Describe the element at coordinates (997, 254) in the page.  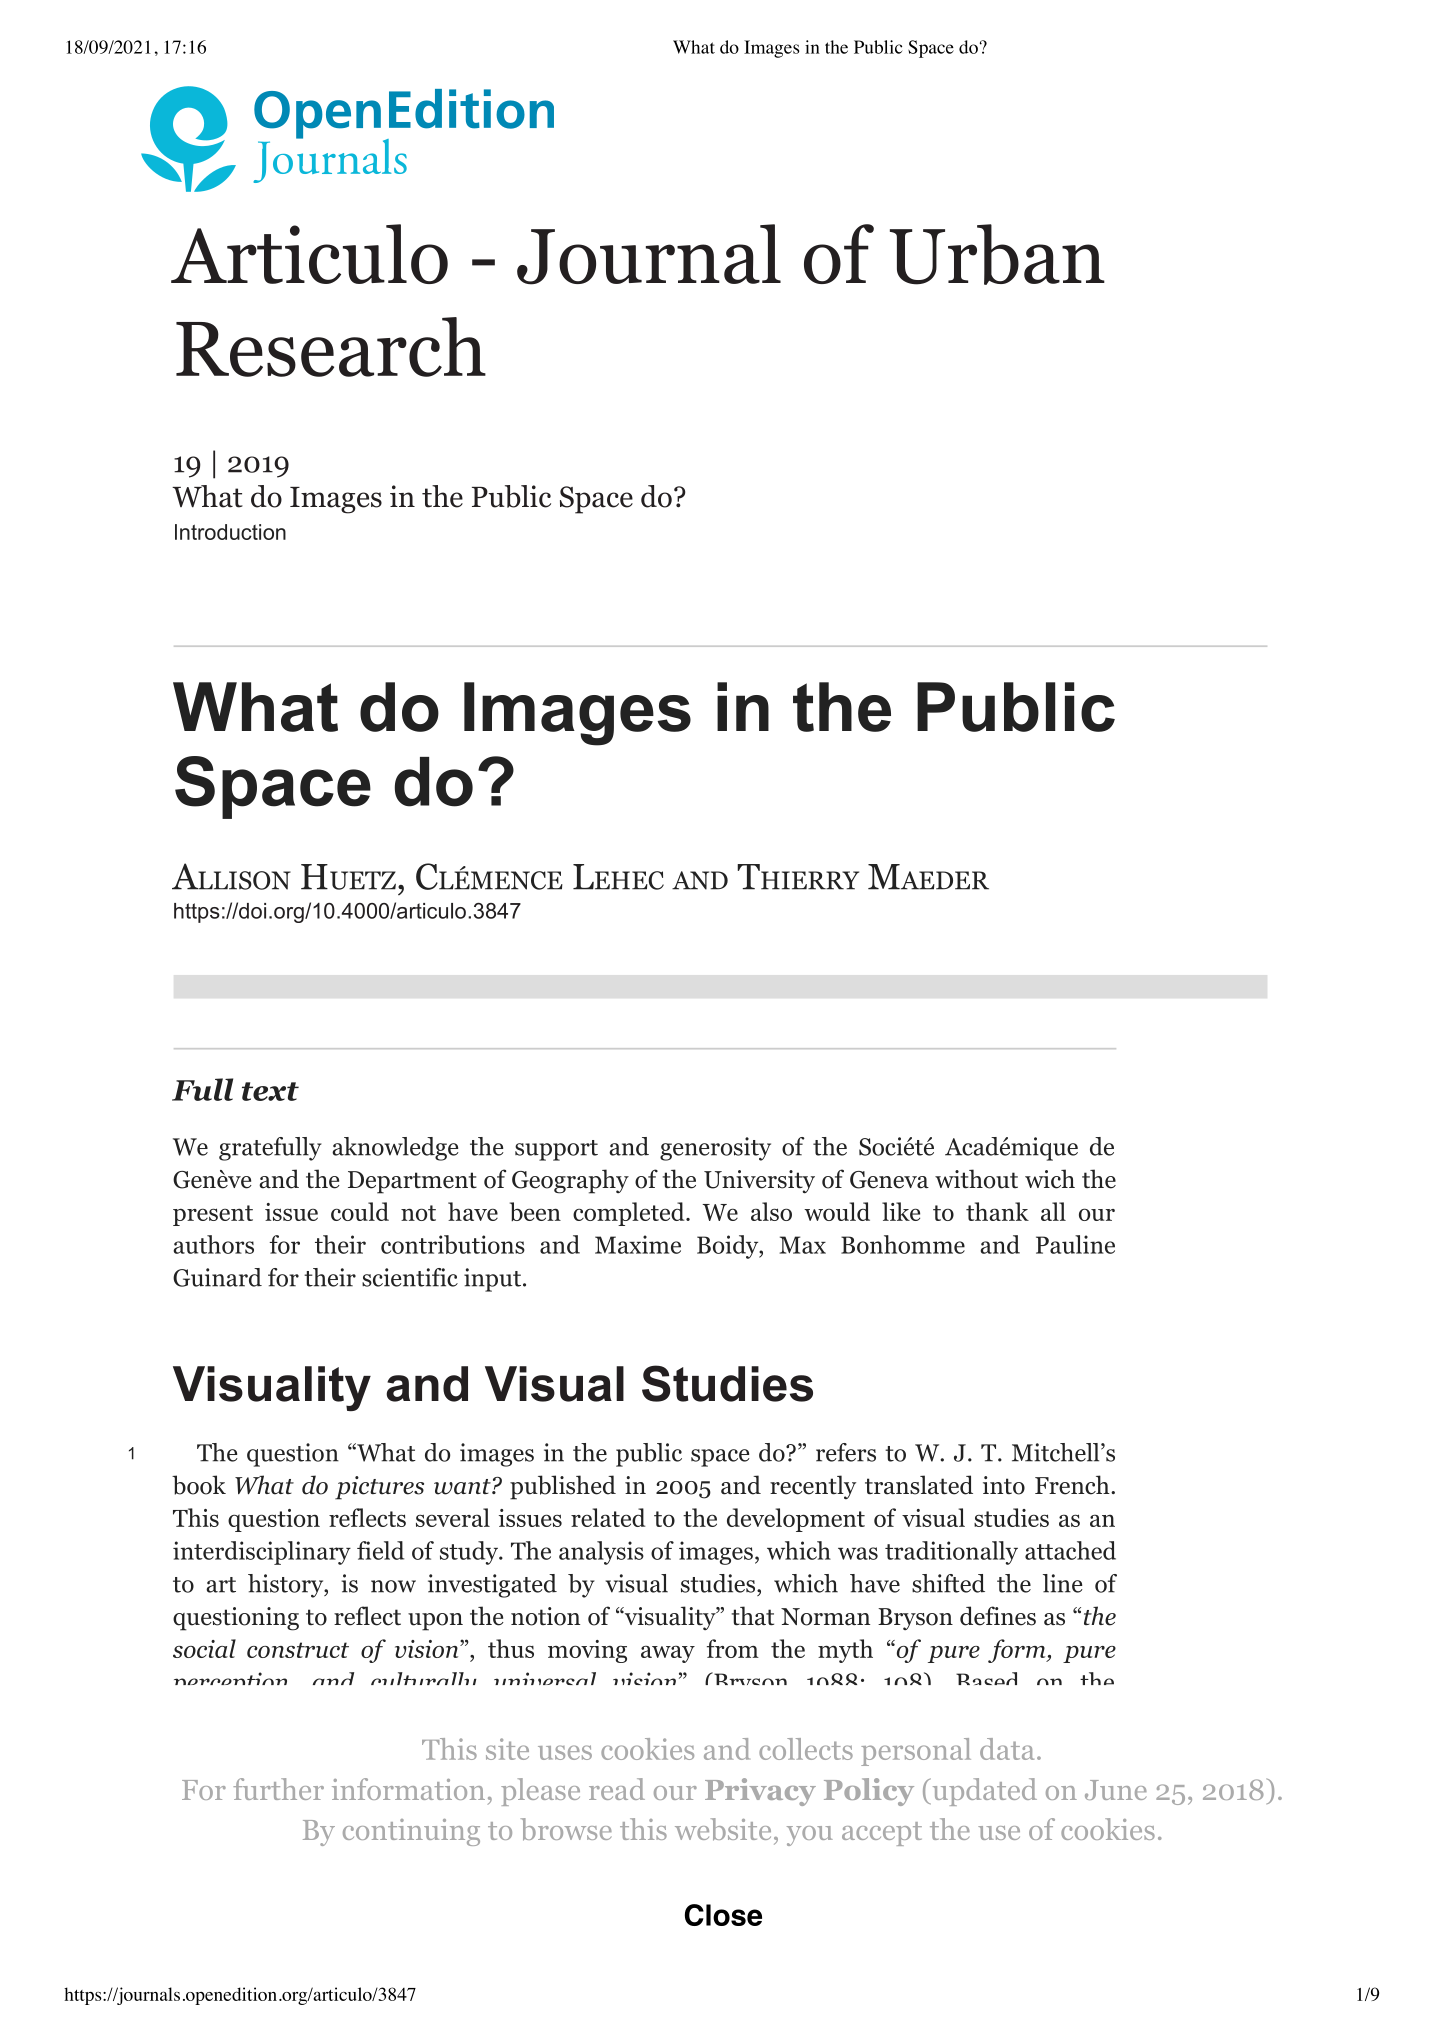
I see `Urban` at that location.
